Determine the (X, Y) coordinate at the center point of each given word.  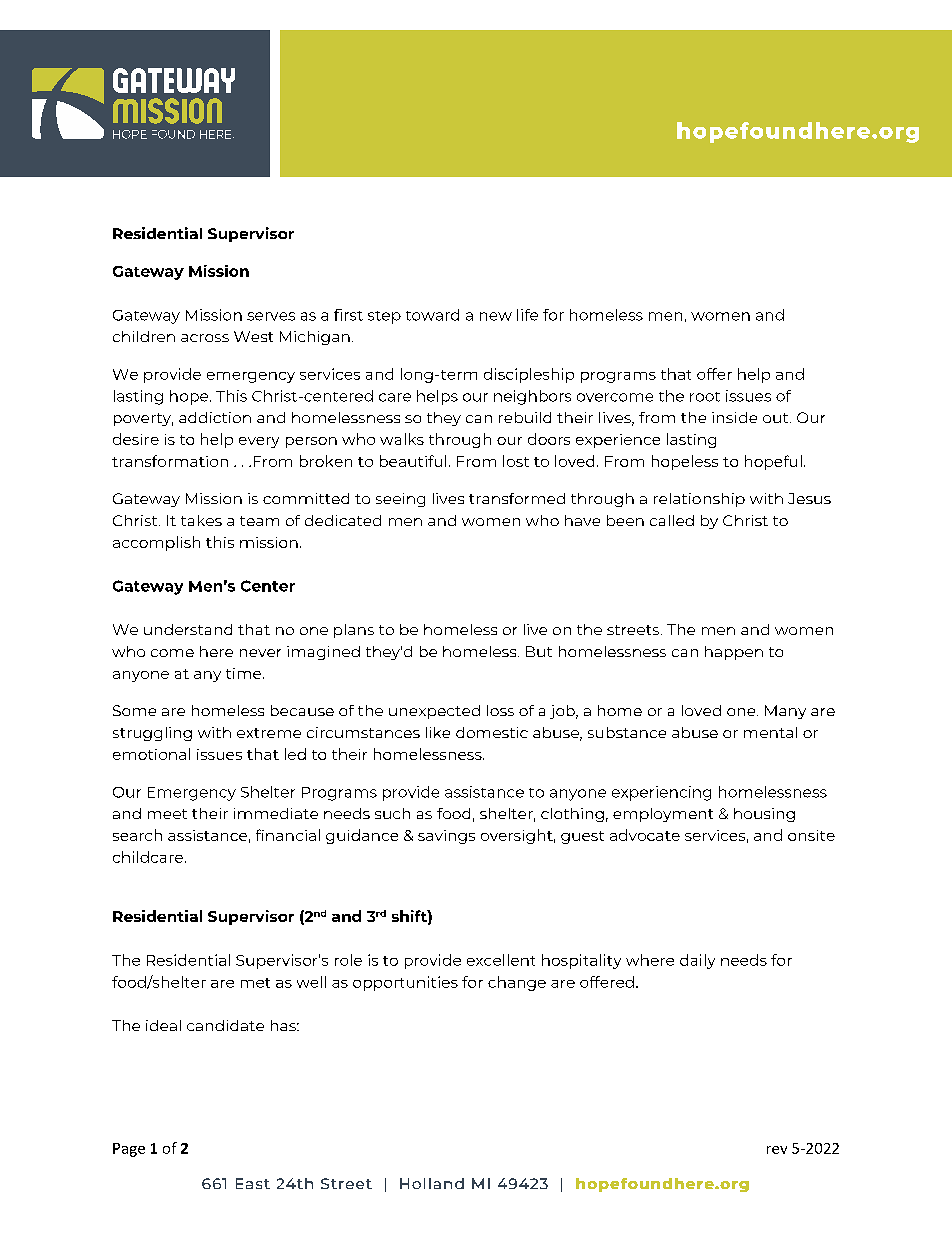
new (496, 316)
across (205, 338)
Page (129, 1150)
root (705, 397)
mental (770, 732)
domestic (492, 732)
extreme (269, 733)
